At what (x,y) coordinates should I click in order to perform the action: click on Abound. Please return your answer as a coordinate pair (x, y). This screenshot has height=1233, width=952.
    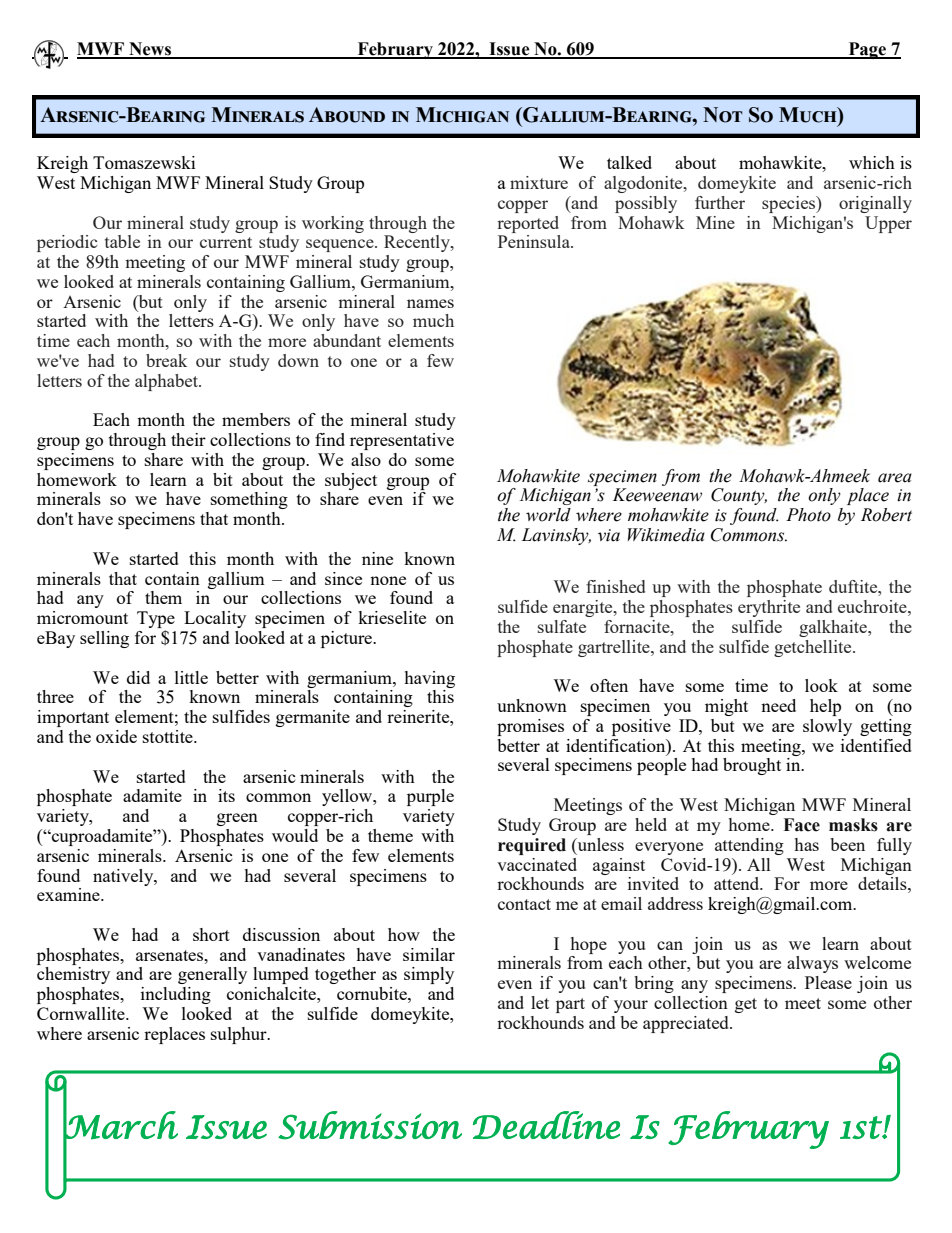
    Looking at the image, I should click on (347, 115).
